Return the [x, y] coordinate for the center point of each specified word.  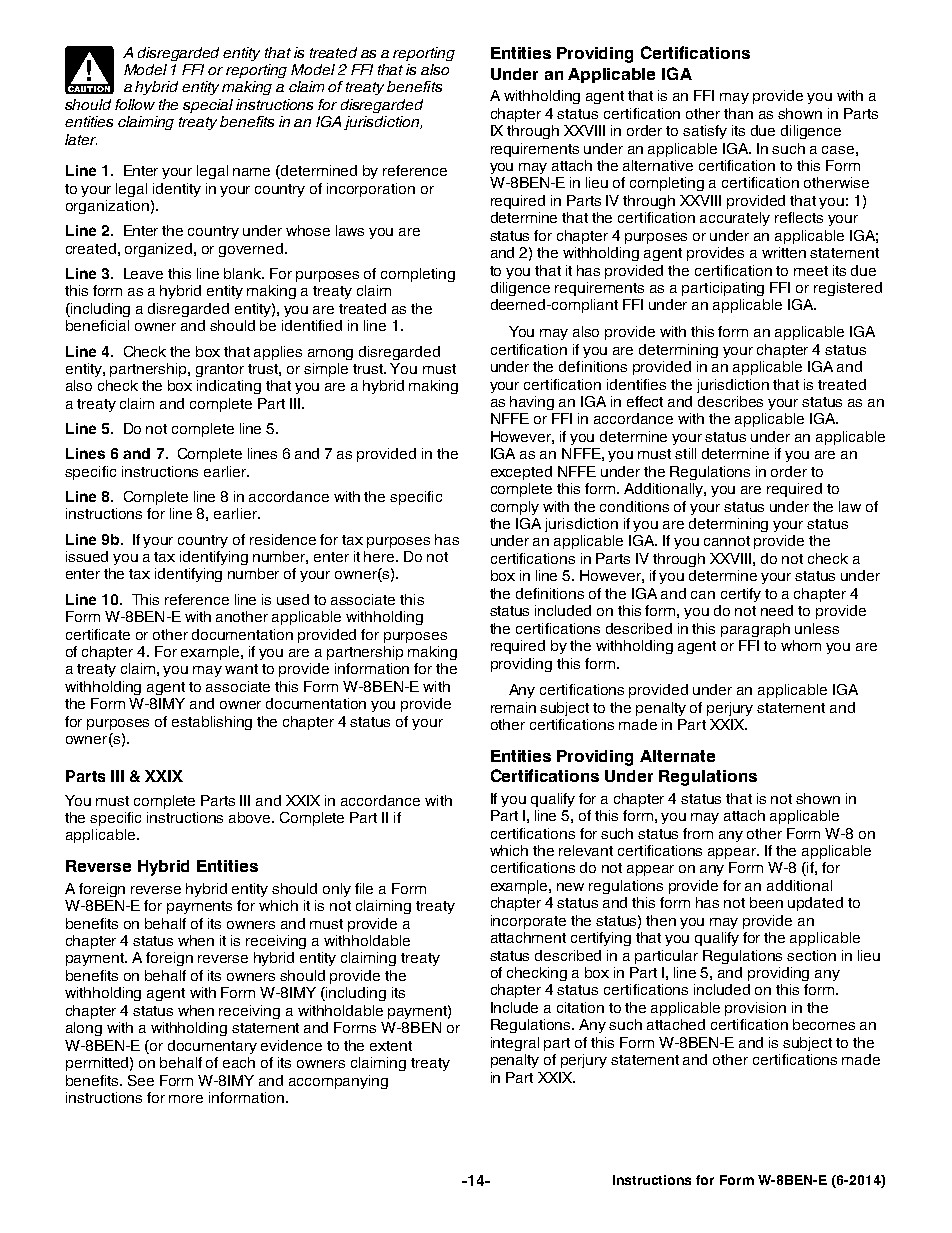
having [532, 403]
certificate [98, 634]
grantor [220, 370]
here [380, 556]
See [141, 1080]
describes [730, 401]
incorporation [371, 190]
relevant [586, 850]
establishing [212, 723]
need [777, 610]
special [208, 106]
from [698, 833]
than [738, 113]
